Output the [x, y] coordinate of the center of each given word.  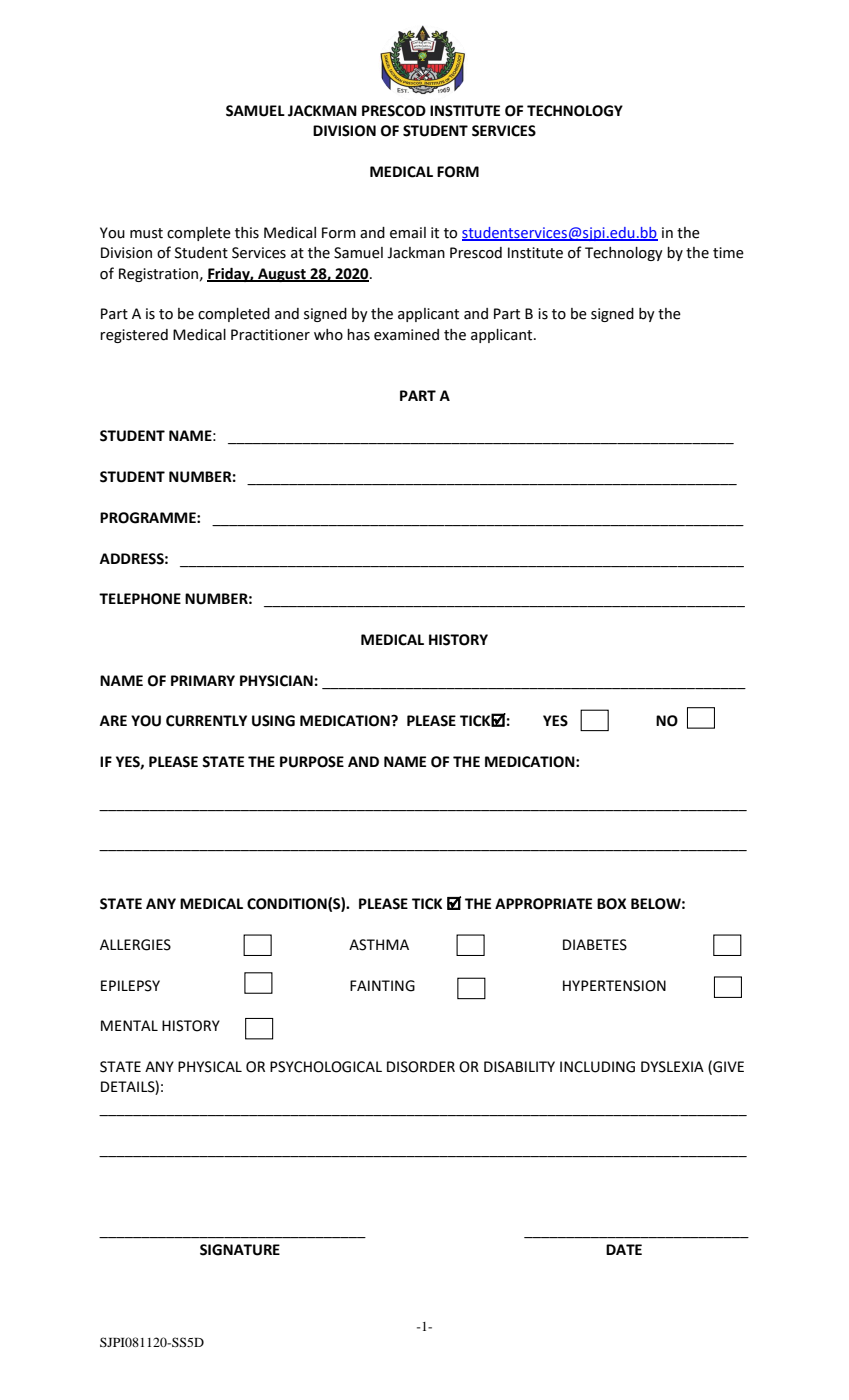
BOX [611, 904]
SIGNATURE [240, 1250]
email [408, 233]
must [146, 233]
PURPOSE [312, 762]
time [728, 253]
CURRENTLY [206, 721]
